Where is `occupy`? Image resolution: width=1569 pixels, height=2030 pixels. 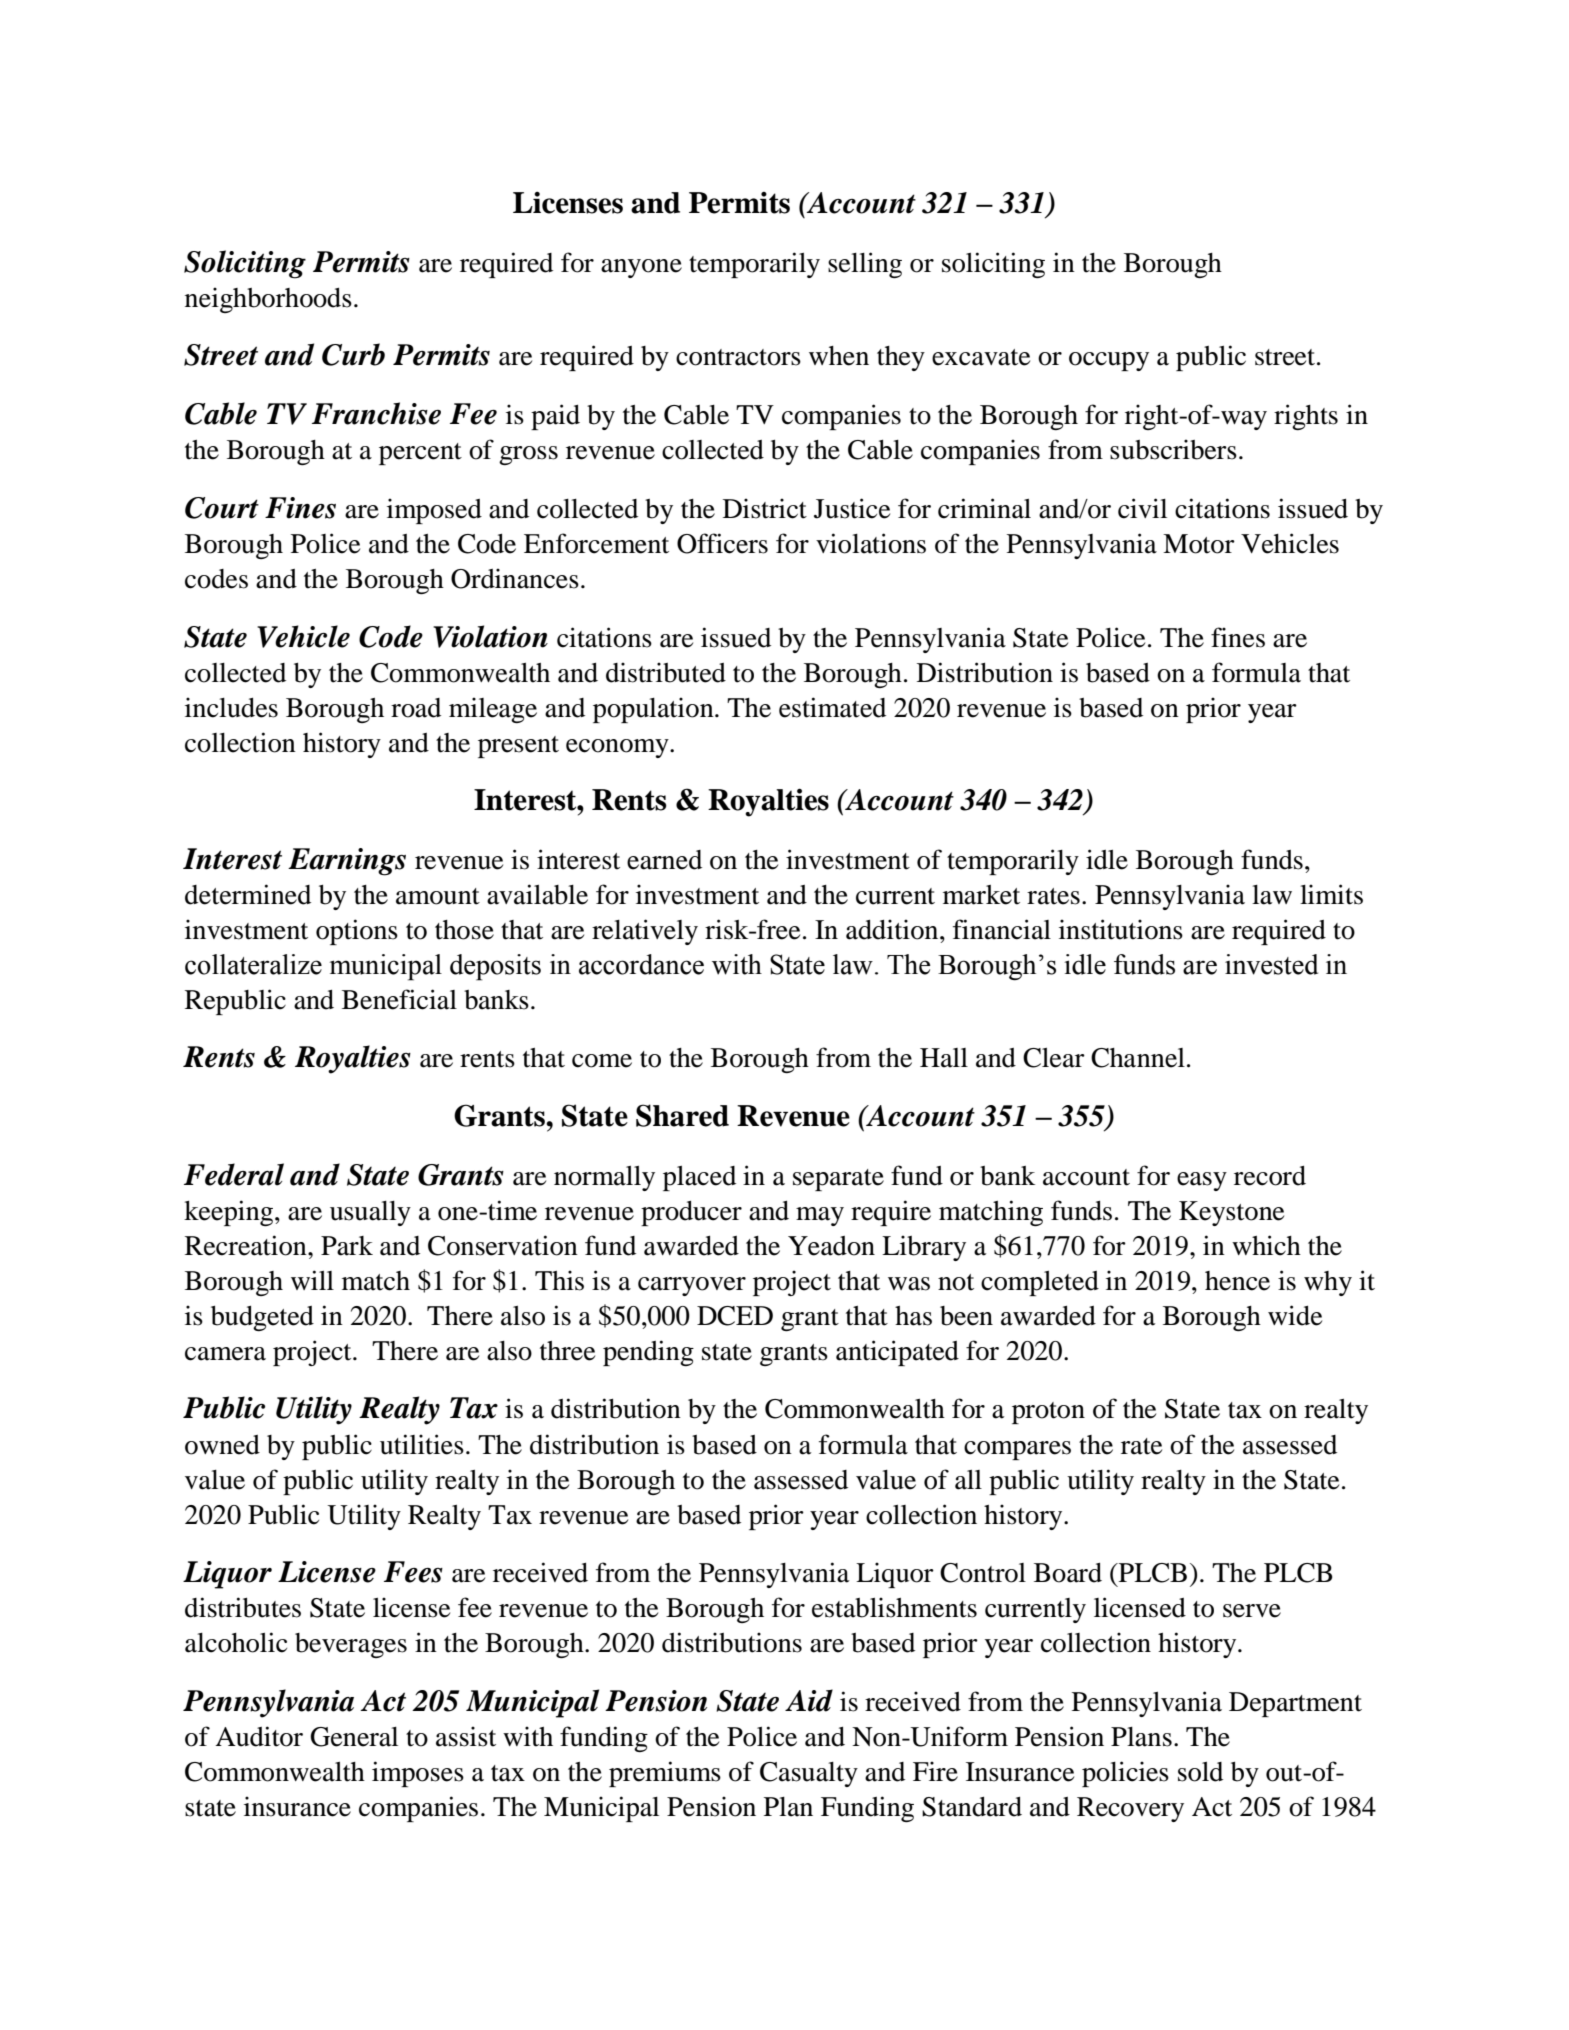
occupy is located at coordinates (1109, 361).
